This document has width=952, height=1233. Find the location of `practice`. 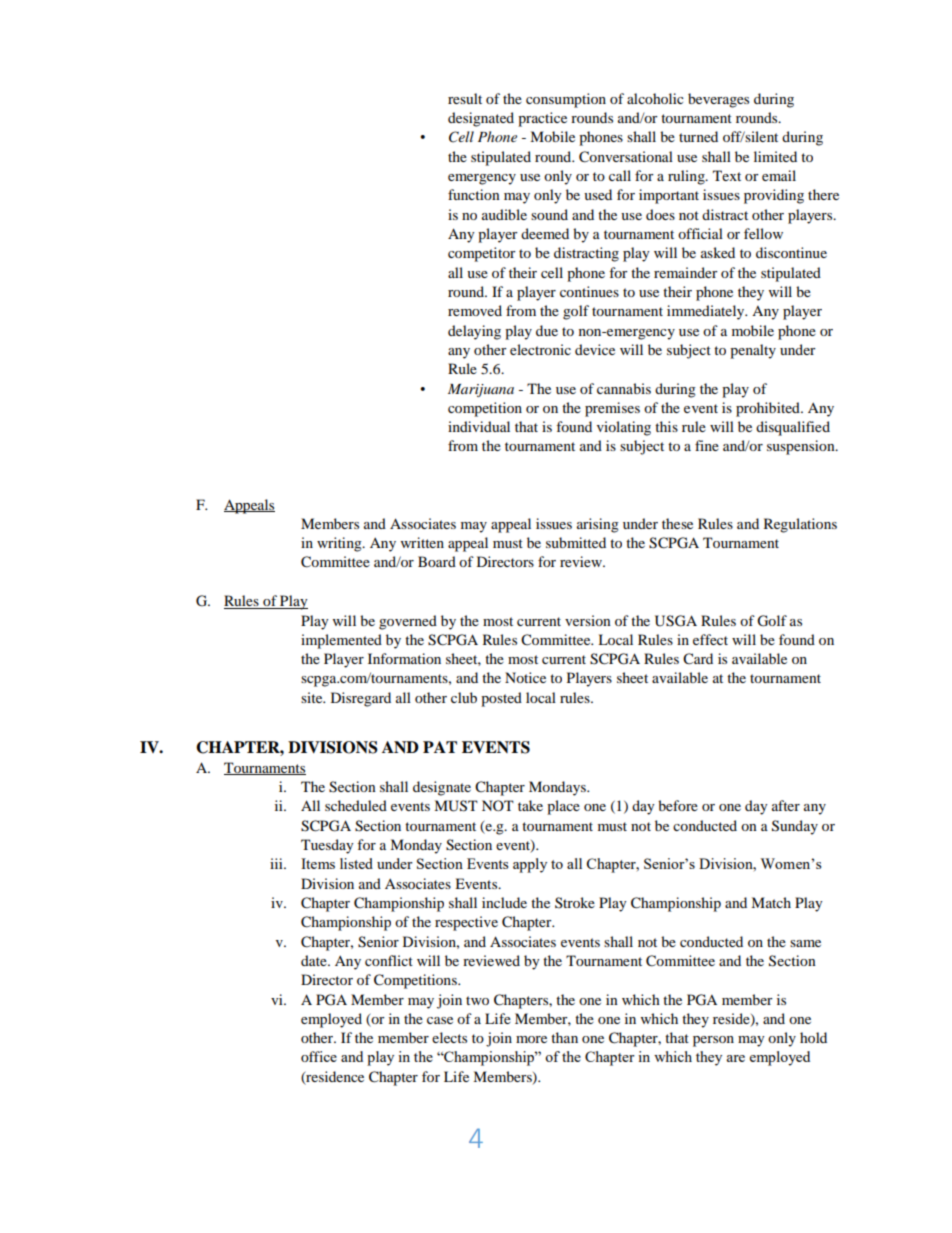

practice is located at coordinates (542, 119).
